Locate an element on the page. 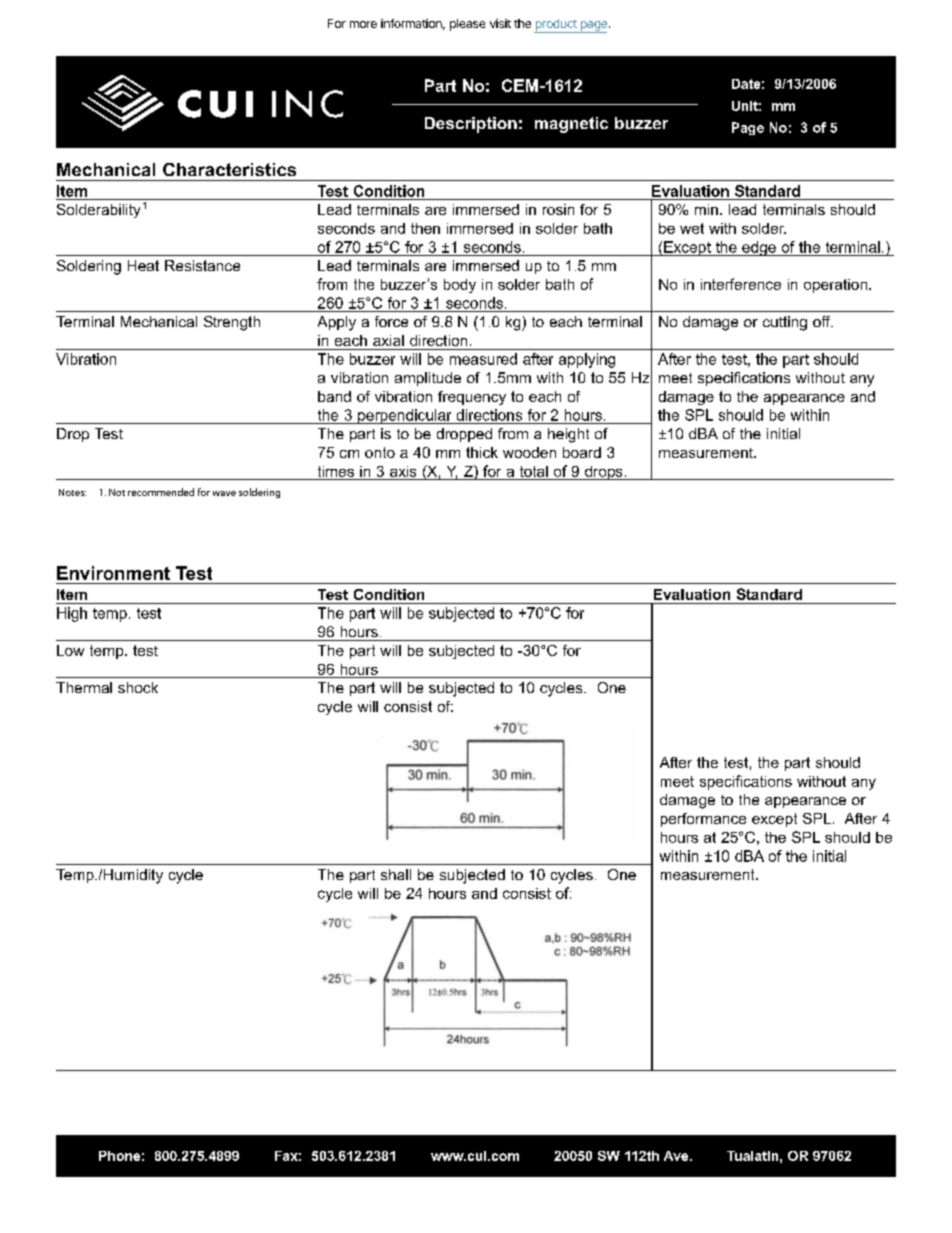 This image has width=952, height=1233. thick is located at coordinates (482, 452).
